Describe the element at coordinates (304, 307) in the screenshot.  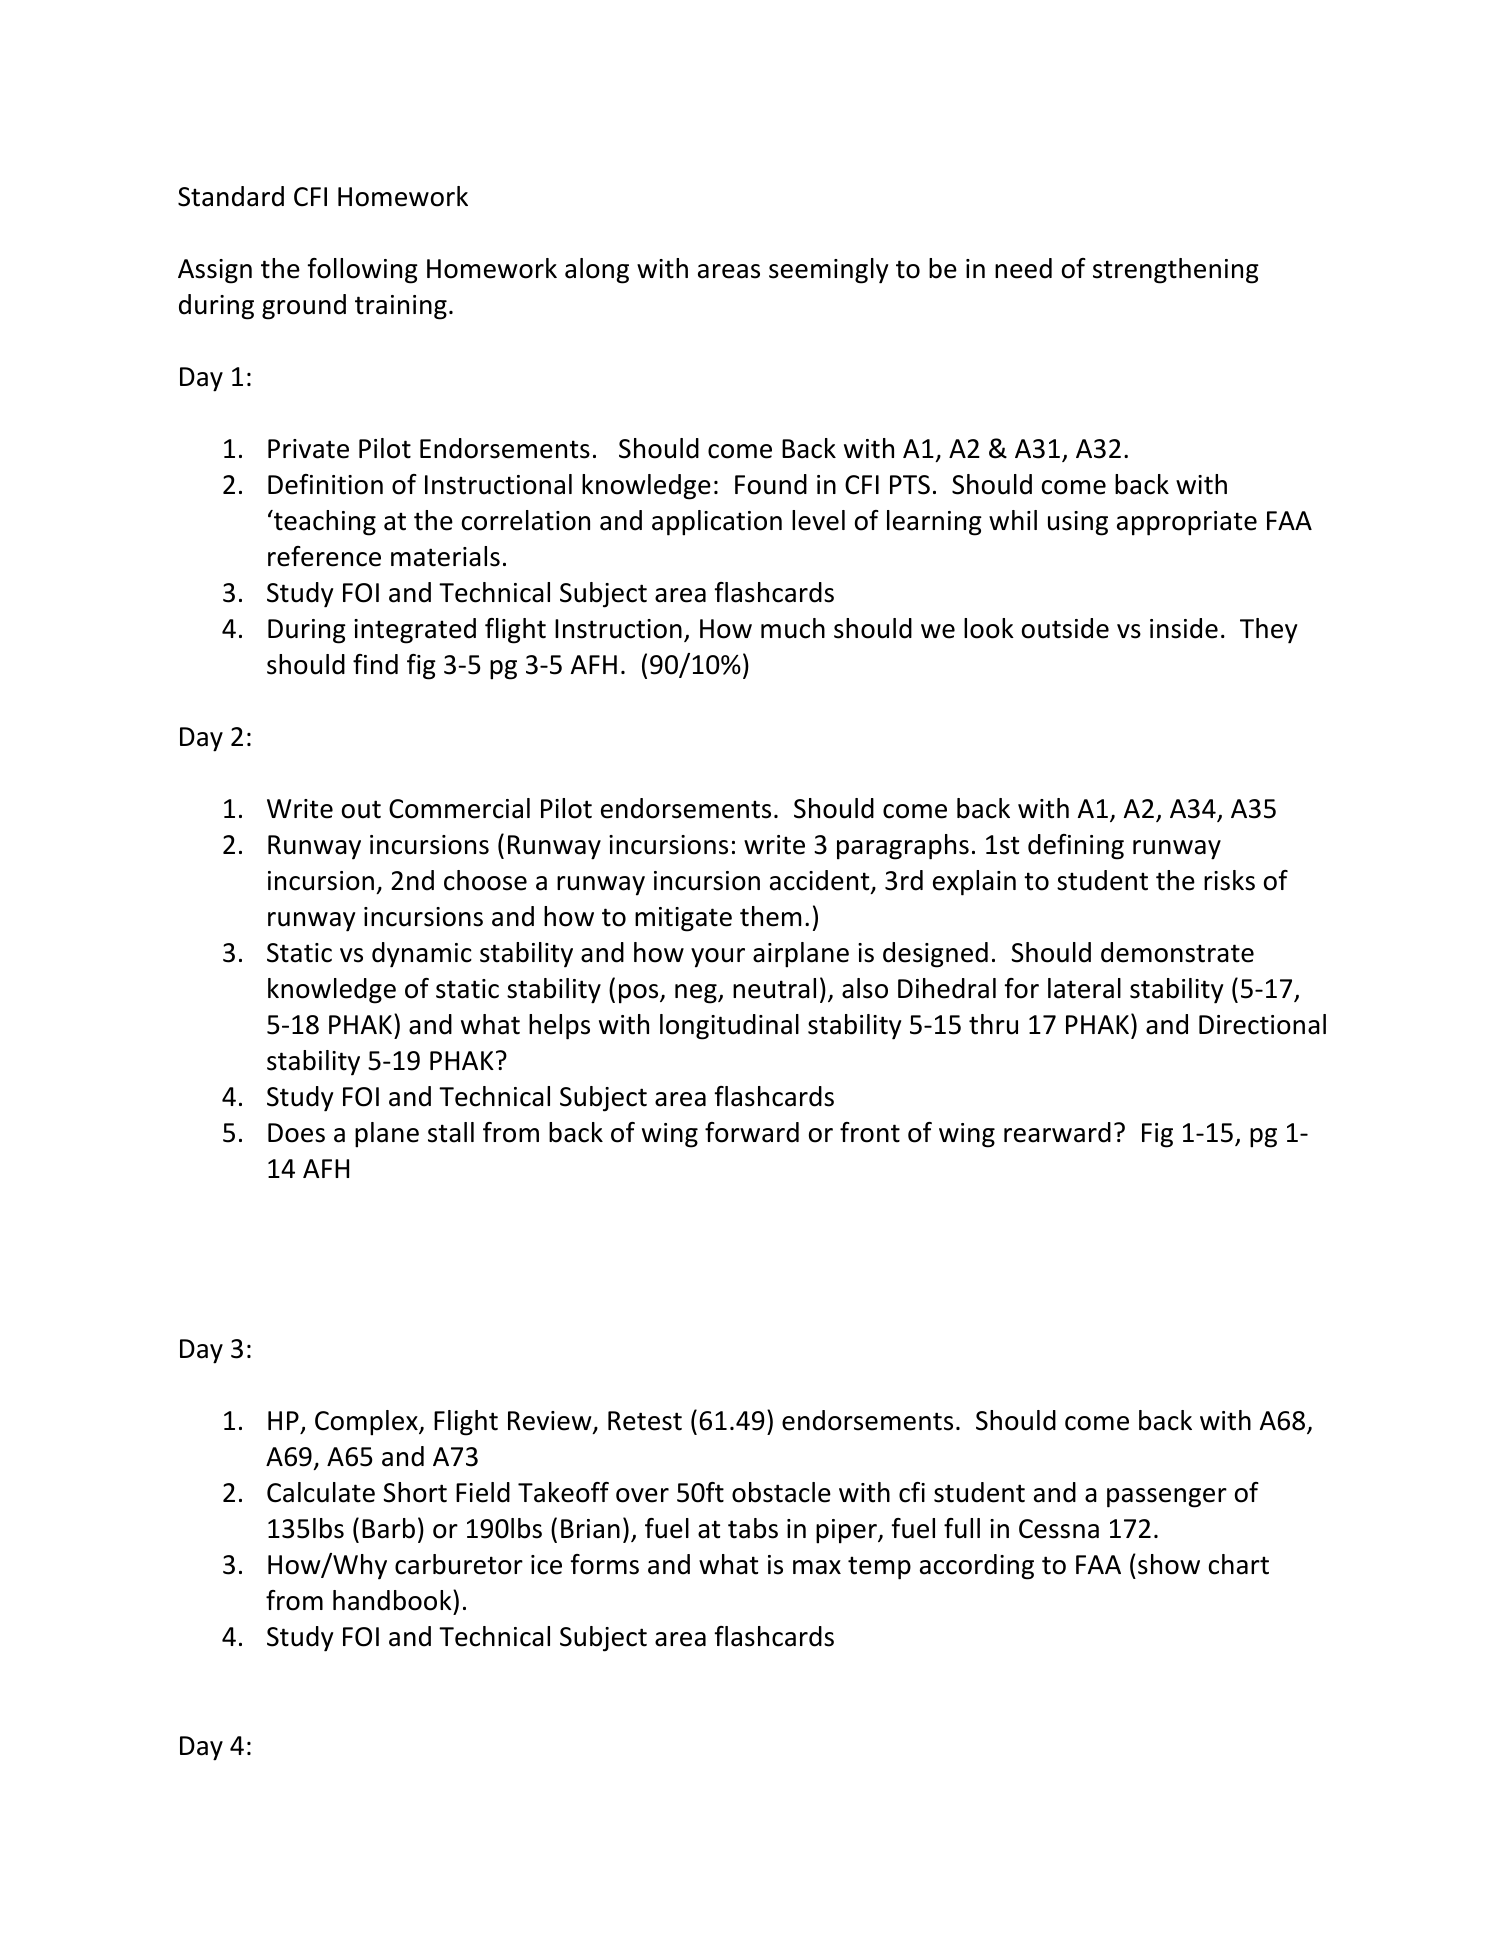
I see `ground` at that location.
